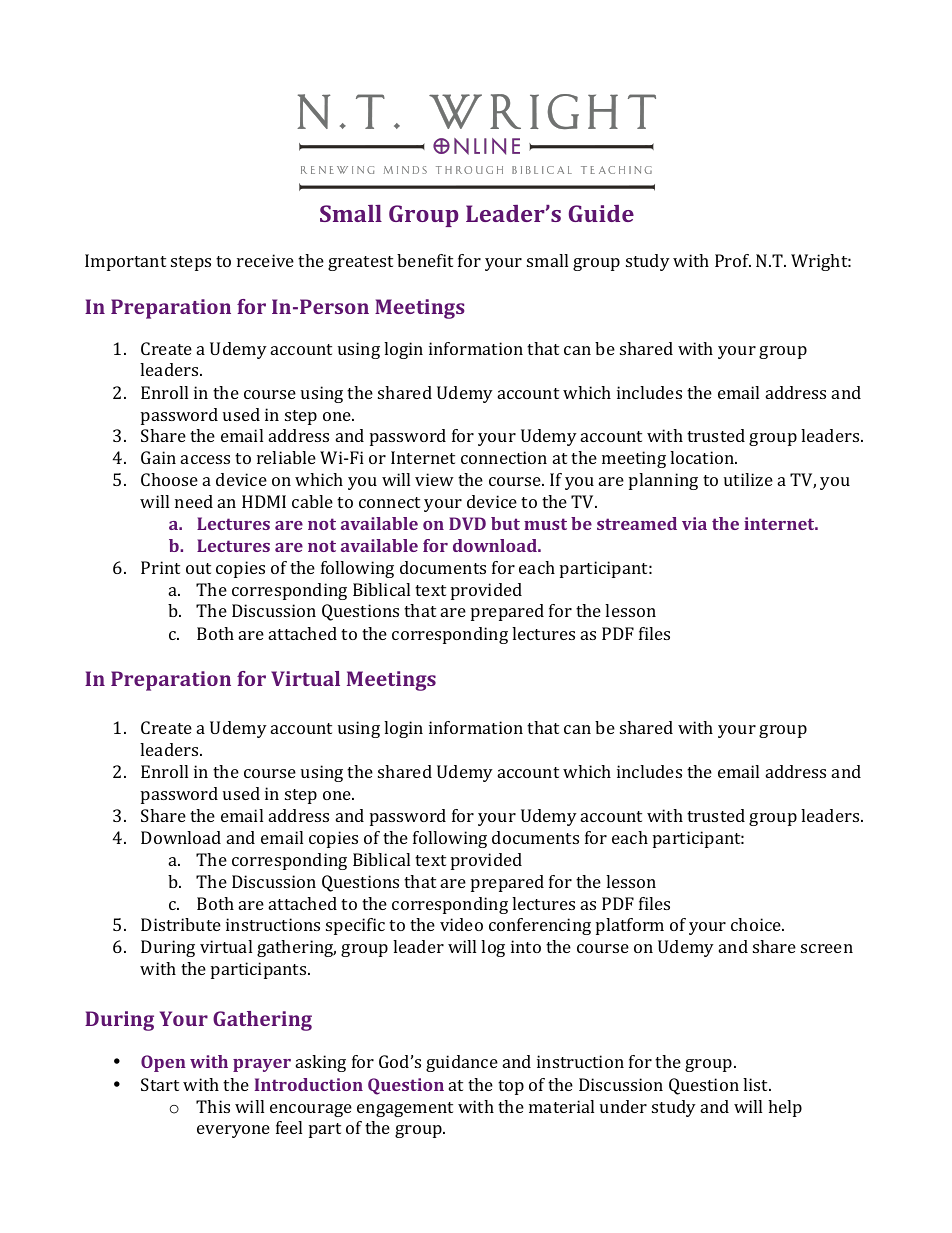 This screenshot has height=1233, width=952. What do you see at coordinates (213, 1106) in the screenshot?
I see `This` at bounding box center [213, 1106].
